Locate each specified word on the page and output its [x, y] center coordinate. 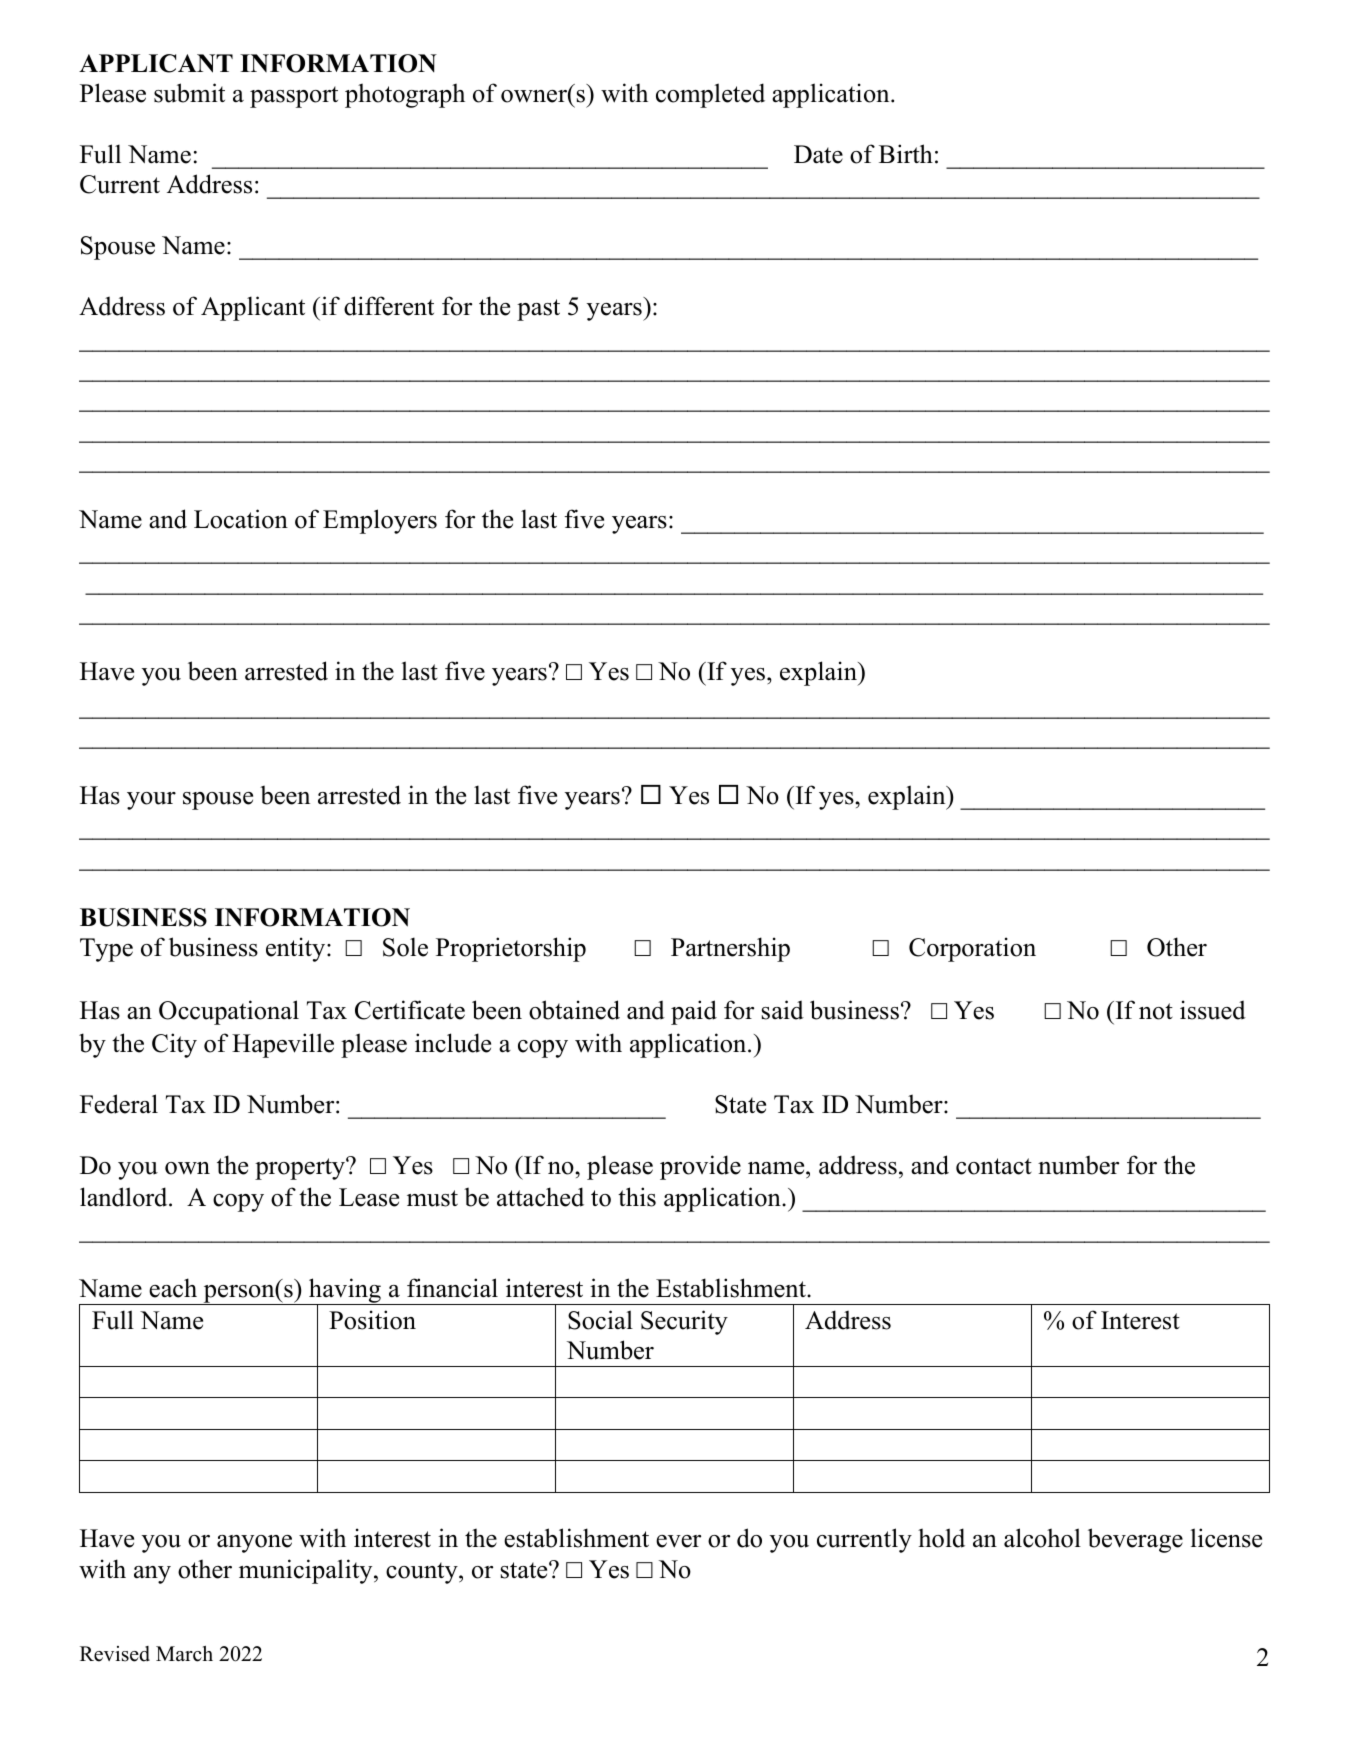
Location [241, 519]
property [301, 1169]
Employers [380, 521]
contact [994, 1166]
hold [941, 1538]
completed [710, 95]
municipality [307, 1571]
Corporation [972, 949]
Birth [906, 153]
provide [700, 1167]
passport [294, 97]
